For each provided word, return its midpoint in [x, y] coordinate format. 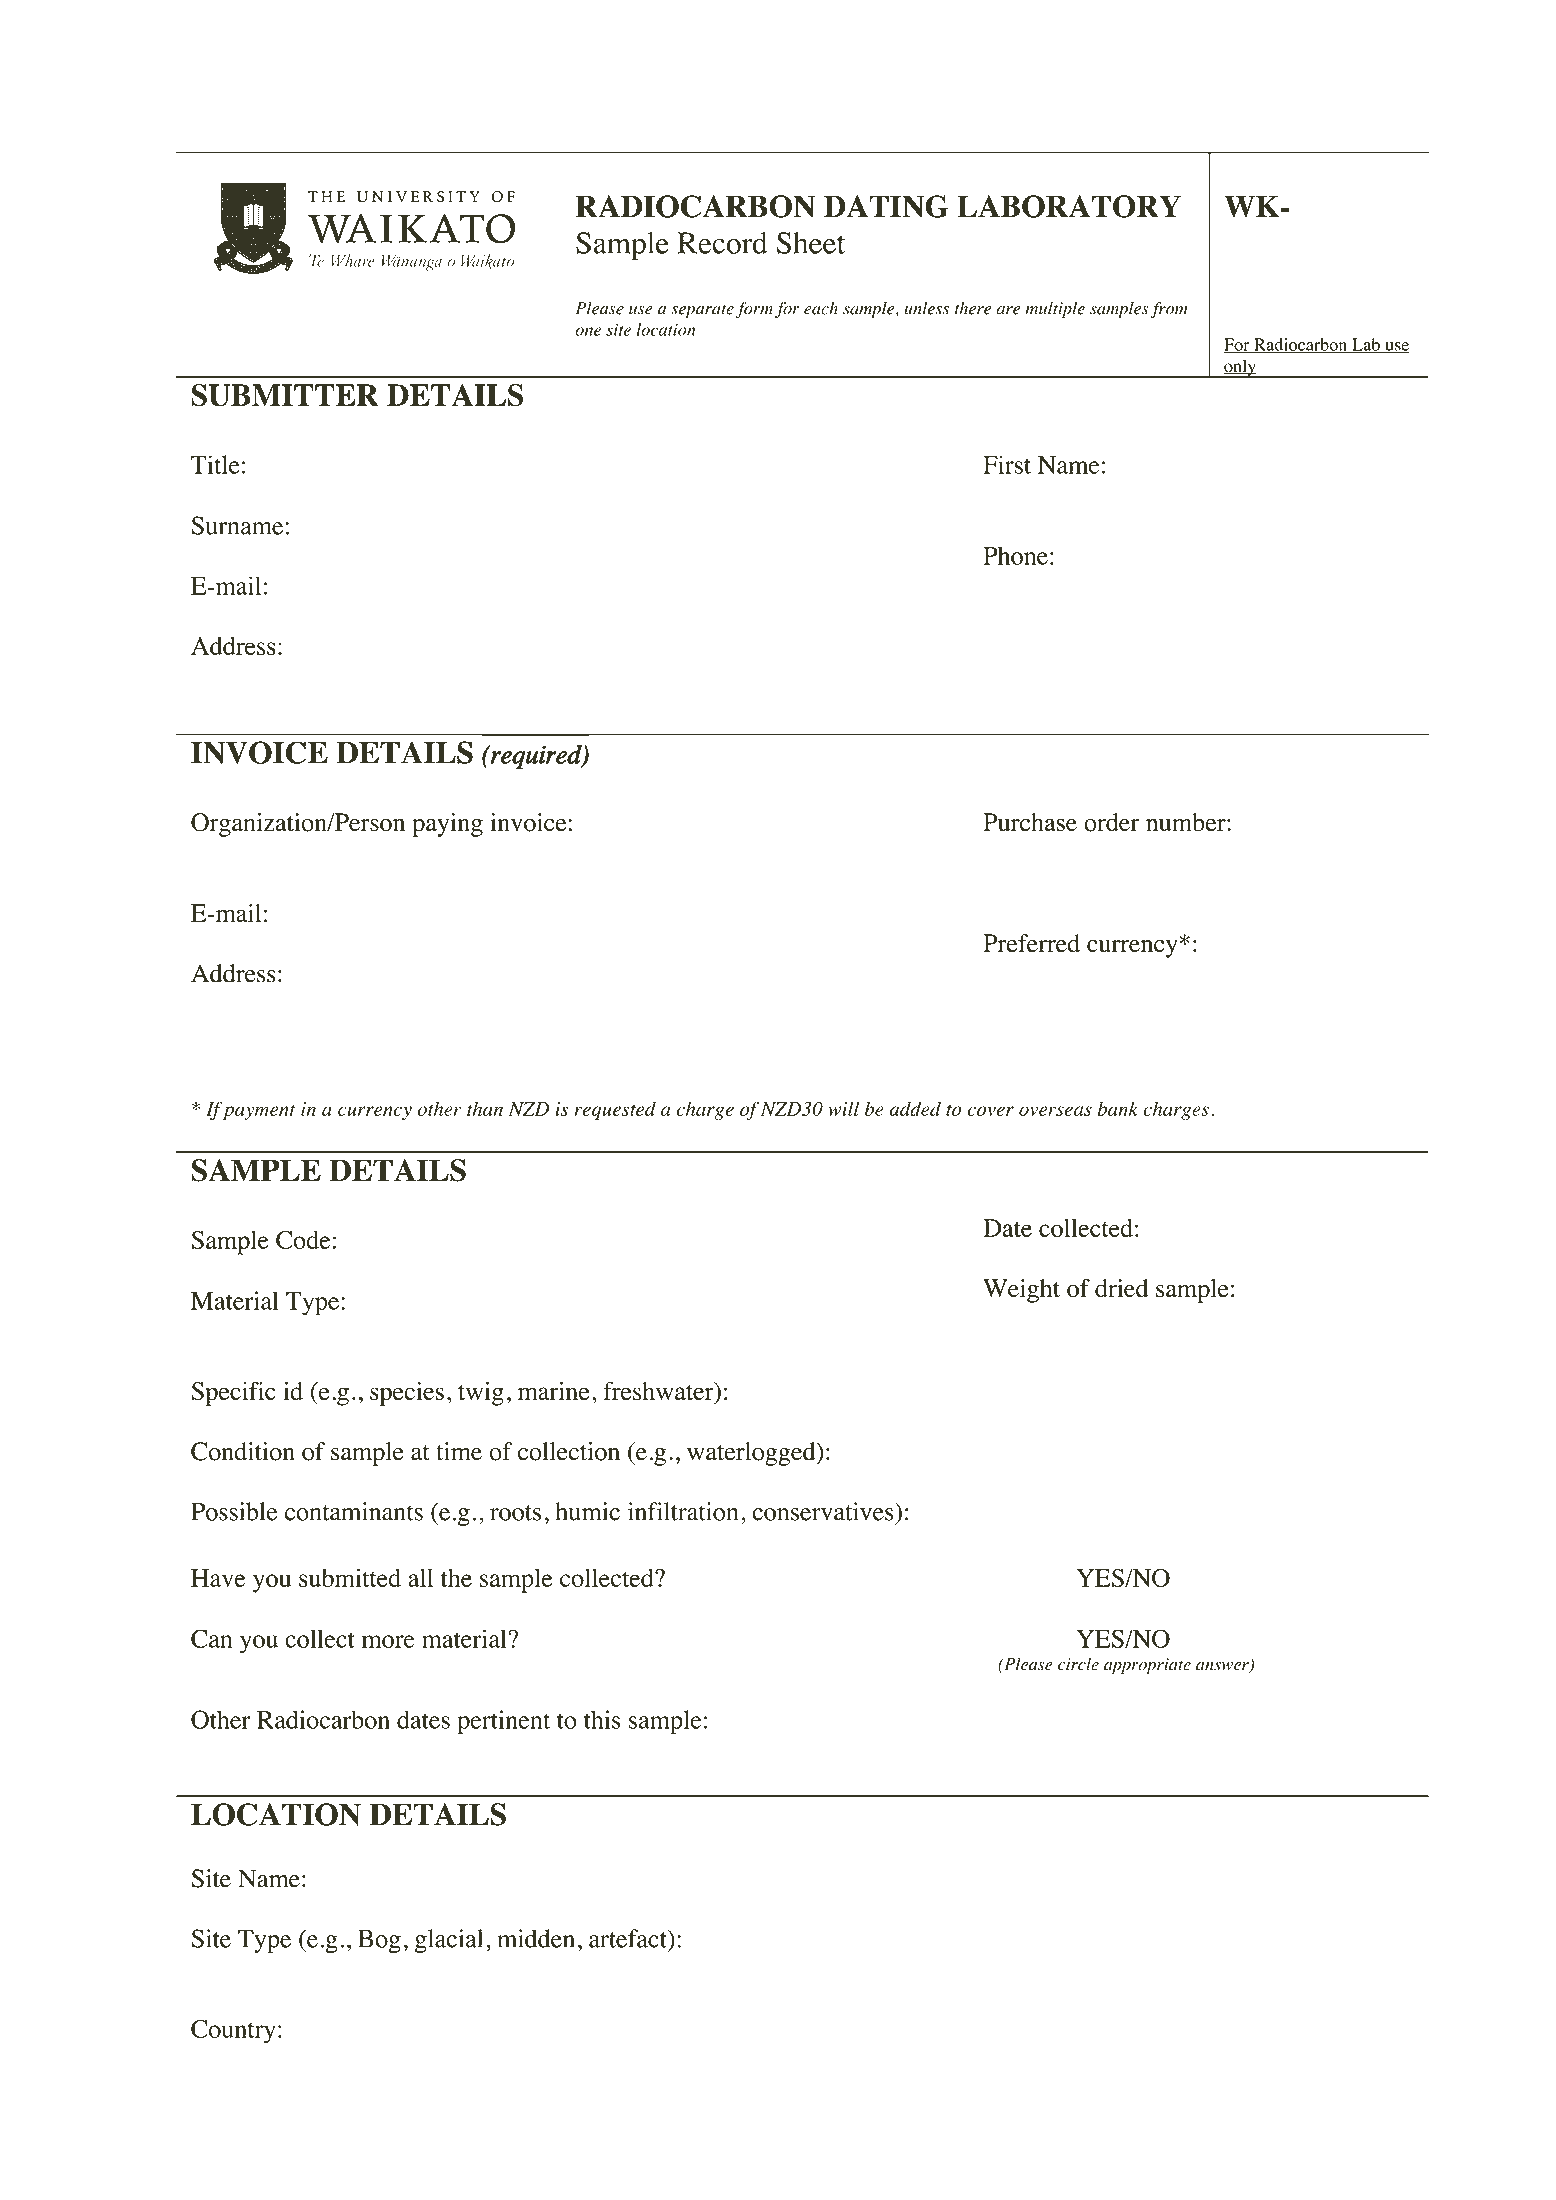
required [536, 757]
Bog [379, 1941]
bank [1118, 1108]
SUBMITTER [285, 395]
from [1169, 309]
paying [447, 825]
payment [259, 1112]
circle [1078, 1664]
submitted [350, 1577]
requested [615, 1110]
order [1112, 822]
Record [722, 243]
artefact [629, 1938]
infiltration [683, 1511]
